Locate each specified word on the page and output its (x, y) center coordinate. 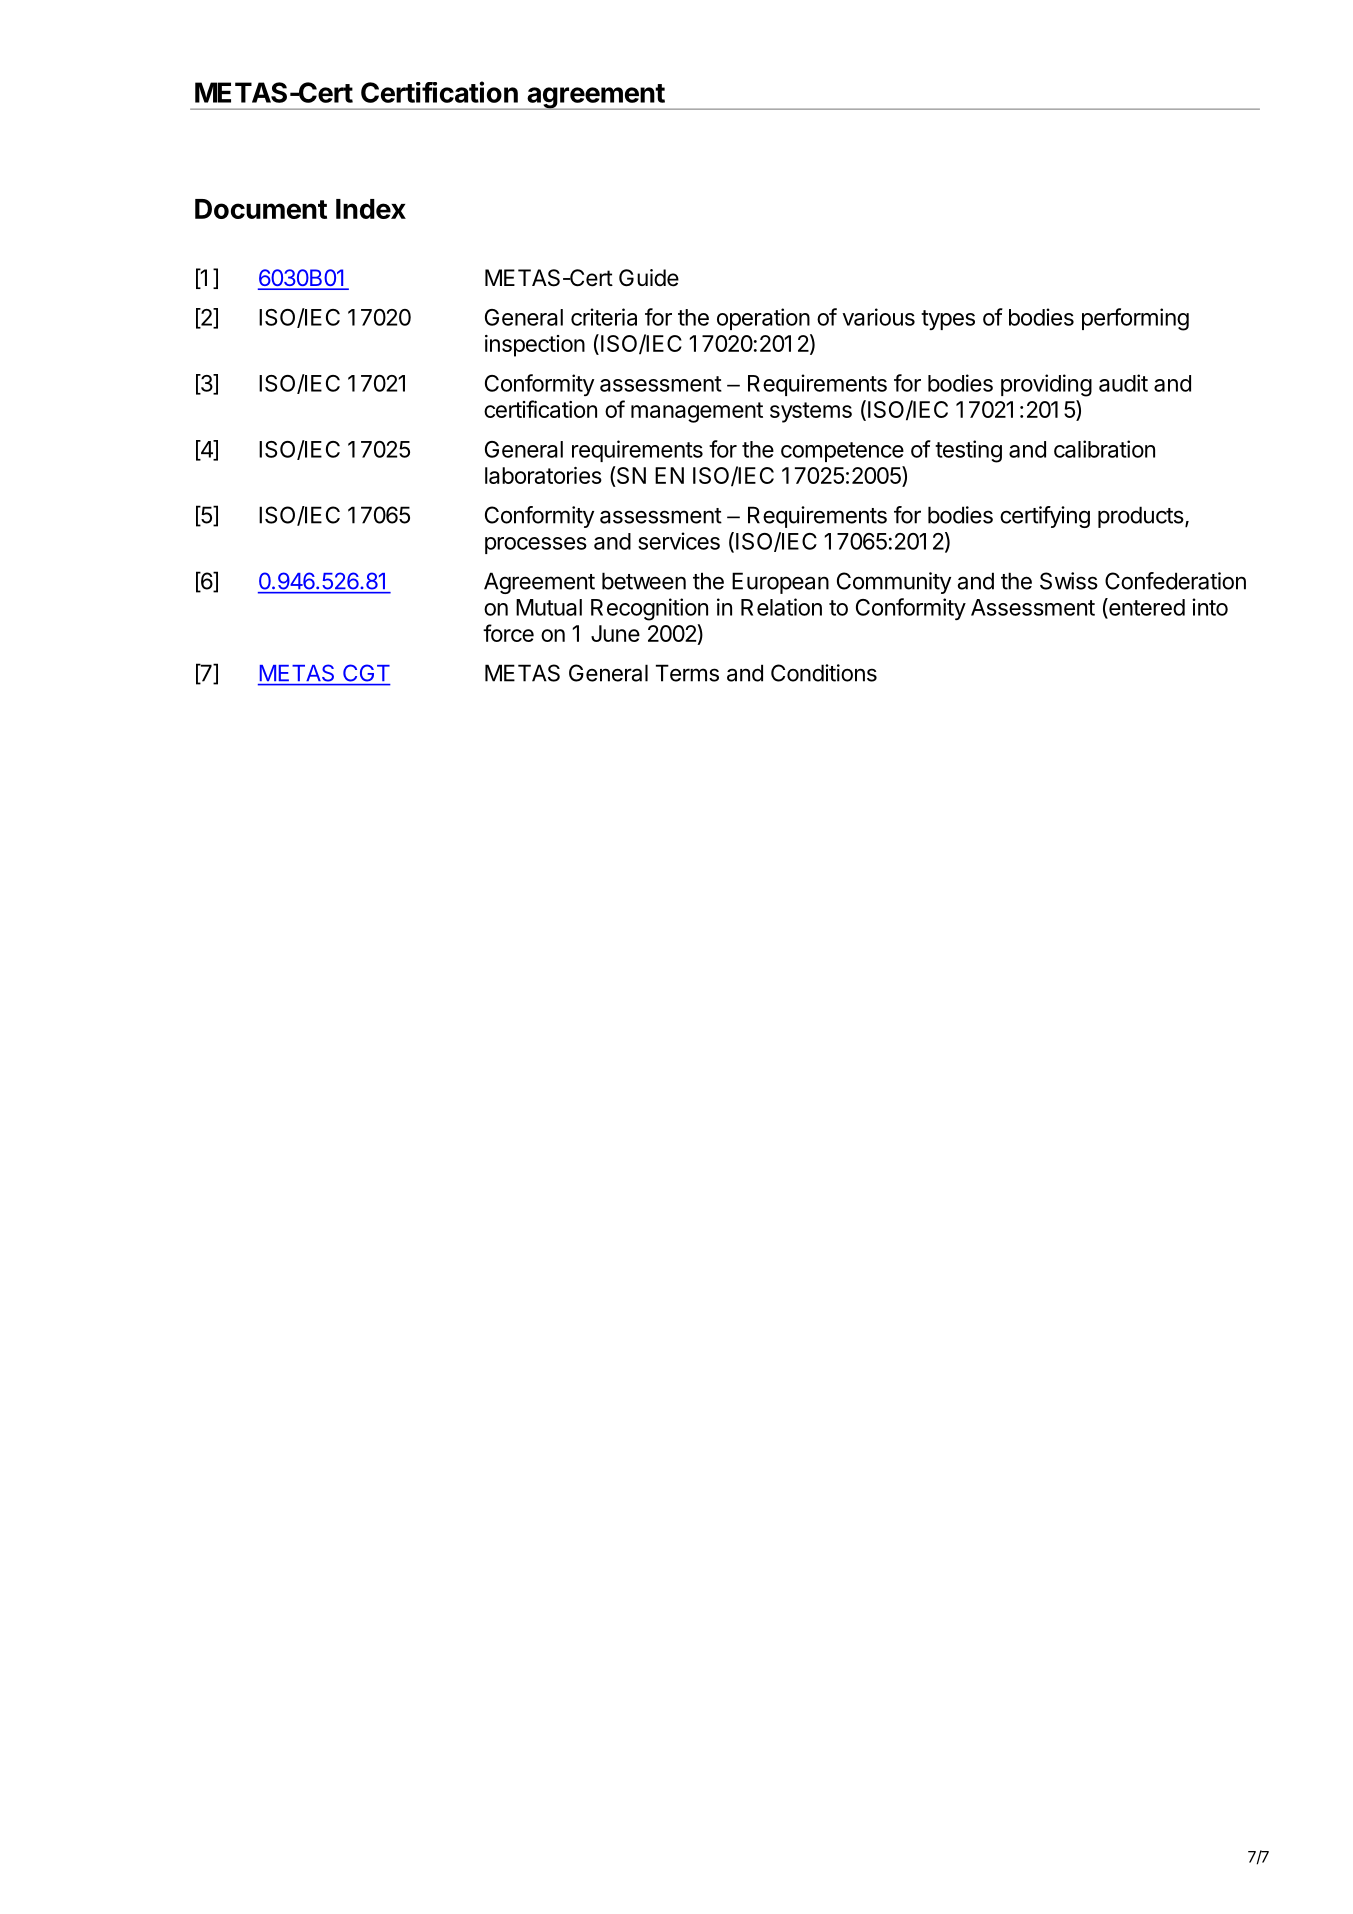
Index (371, 209)
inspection (535, 346)
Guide (649, 278)
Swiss (1069, 581)
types (948, 320)
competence (842, 452)
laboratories (543, 475)
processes (536, 545)
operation (763, 319)
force (508, 633)
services (679, 541)
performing (1135, 319)
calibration (1104, 449)
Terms (687, 673)
